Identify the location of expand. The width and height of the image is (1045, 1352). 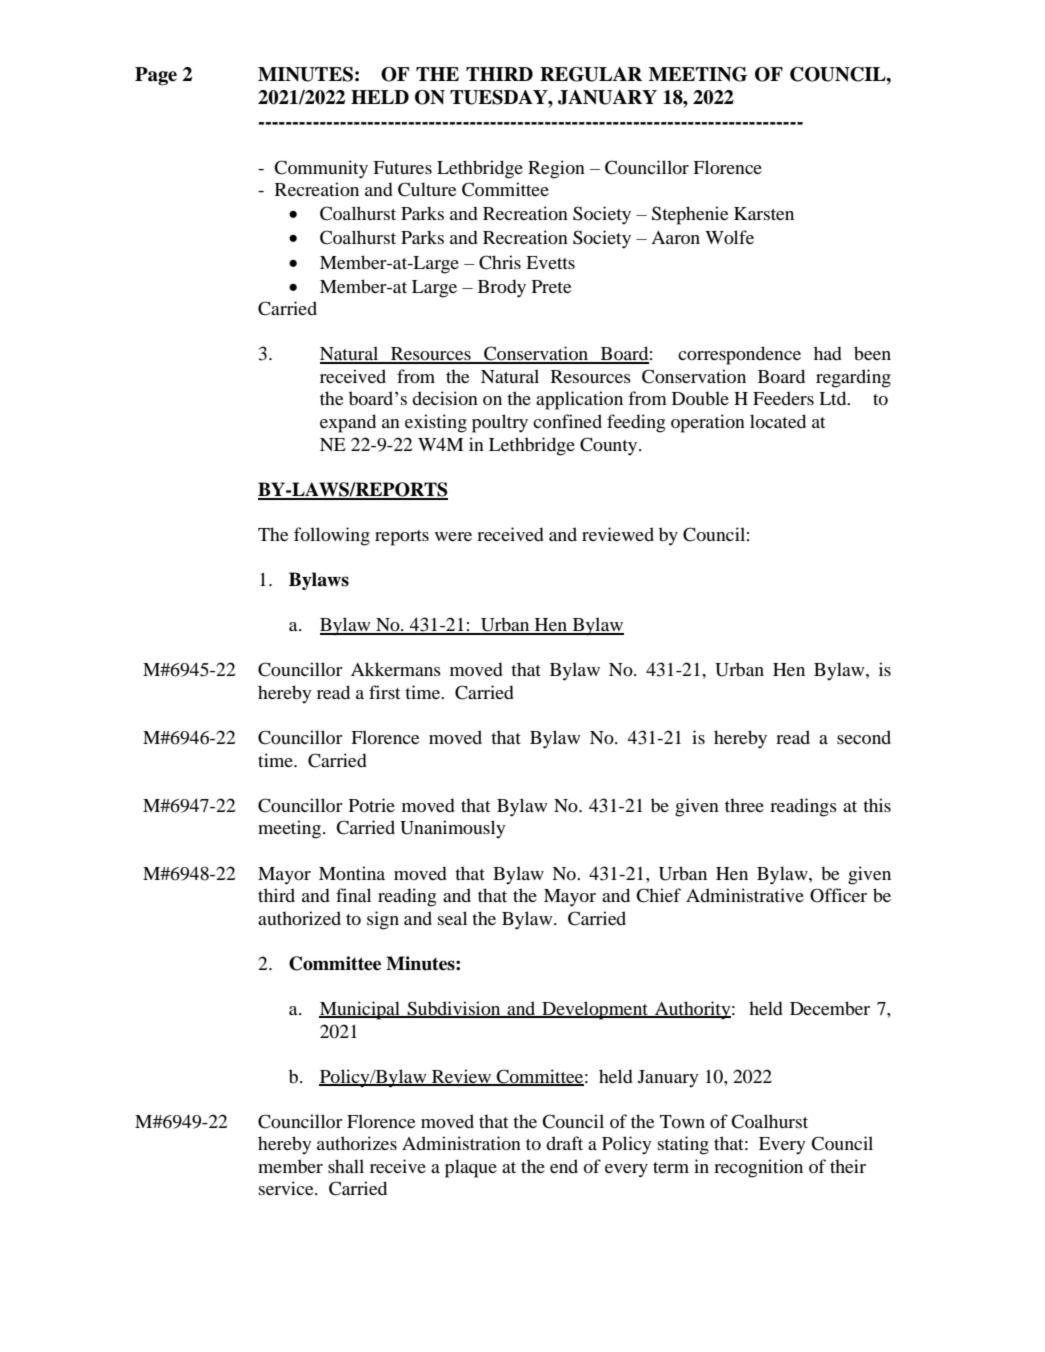
(348, 423).
